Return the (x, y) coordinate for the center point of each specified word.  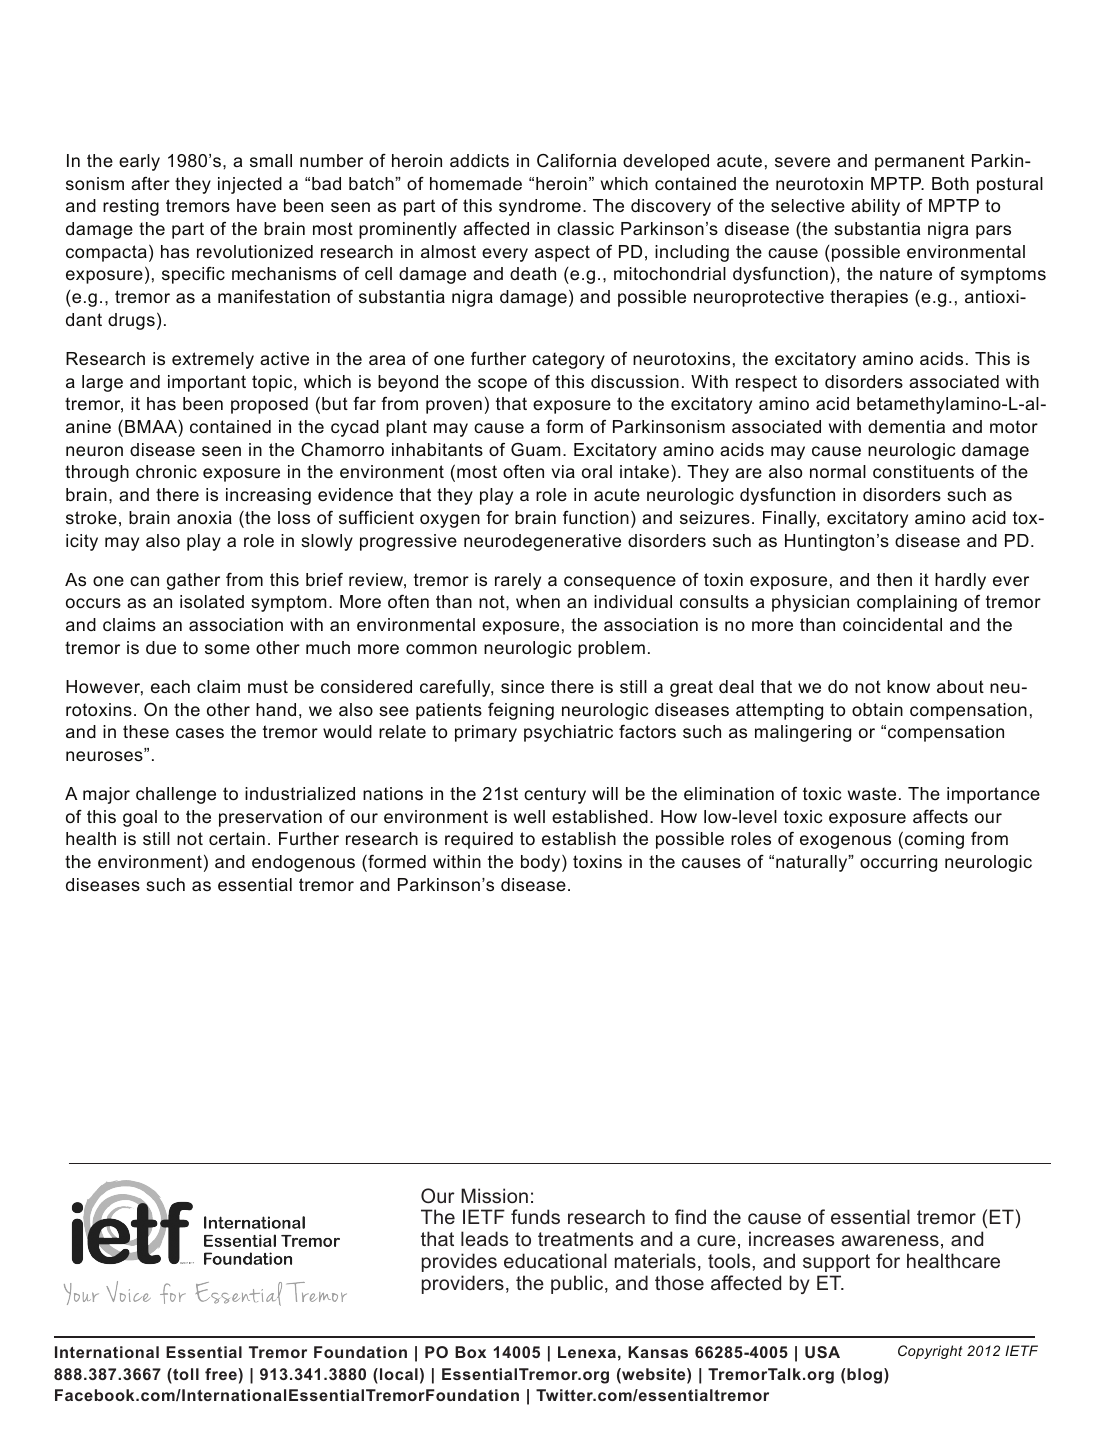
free (222, 1374)
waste (872, 793)
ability (875, 207)
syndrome (540, 207)
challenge (176, 795)
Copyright (930, 1352)
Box (470, 1352)
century (555, 795)
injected (250, 185)
